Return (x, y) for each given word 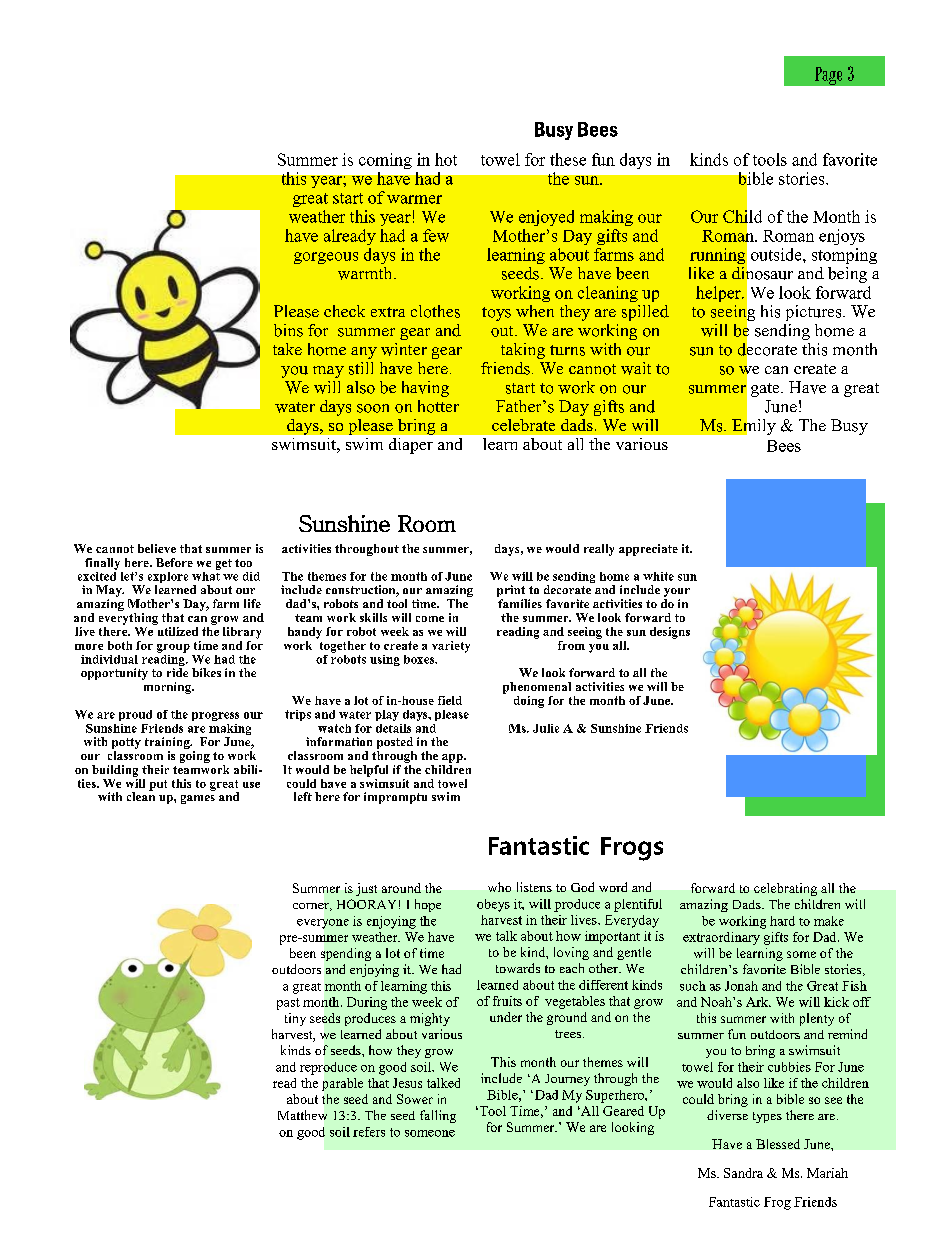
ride (177, 672)
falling (438, 1116)
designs (670, 633)
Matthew (302, 1115)
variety (451, 647)
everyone (323, 924)
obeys (493, 905)
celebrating (785, 889)
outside (777, 254)
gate (766, 390)
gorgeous (326, 258)
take (287, 349)
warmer (414, 199)
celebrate (523, 425)
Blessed (778, 1144)
